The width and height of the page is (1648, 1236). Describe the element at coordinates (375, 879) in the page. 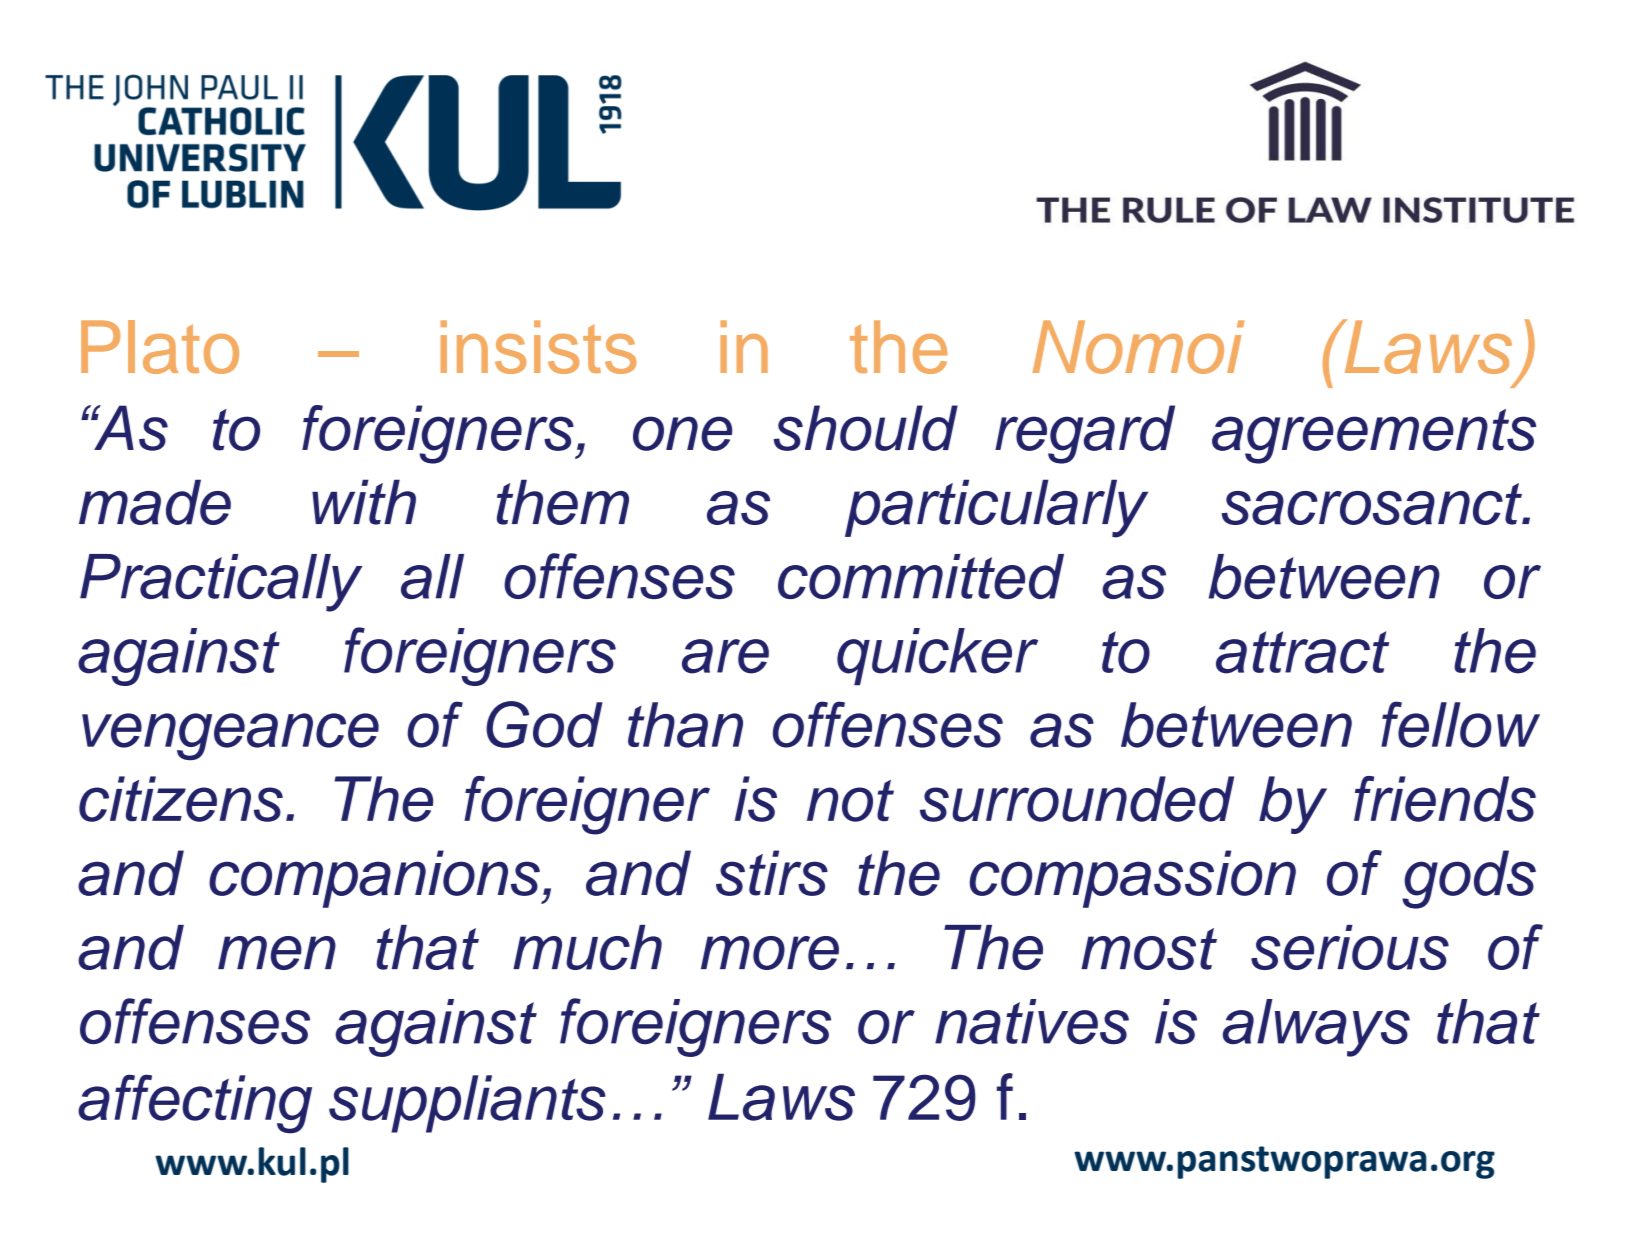

I see `companions` at that location.
